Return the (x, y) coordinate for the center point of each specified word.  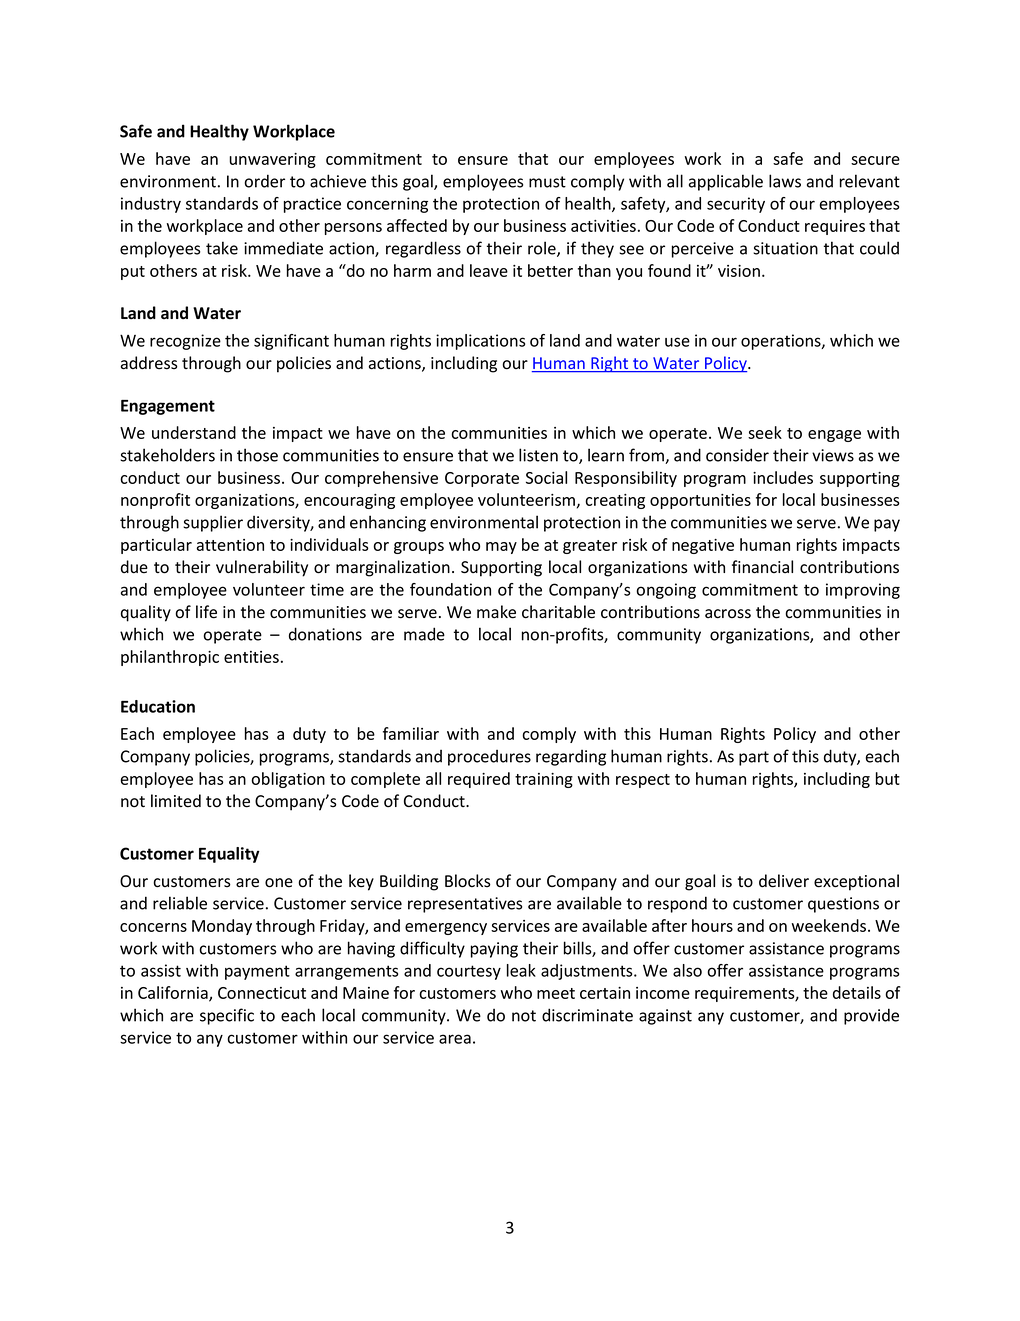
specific (227, 1016)
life (206, 612)
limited (176, 801)
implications (480, 342)
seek (765, 432)
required (479, 780)
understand (194, 432)
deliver (784, 881)
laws (785, 181)
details (857, 992)
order (265, 181)
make (496, 612)
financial (762, 567)
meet (556, 993)
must (547, 182)
